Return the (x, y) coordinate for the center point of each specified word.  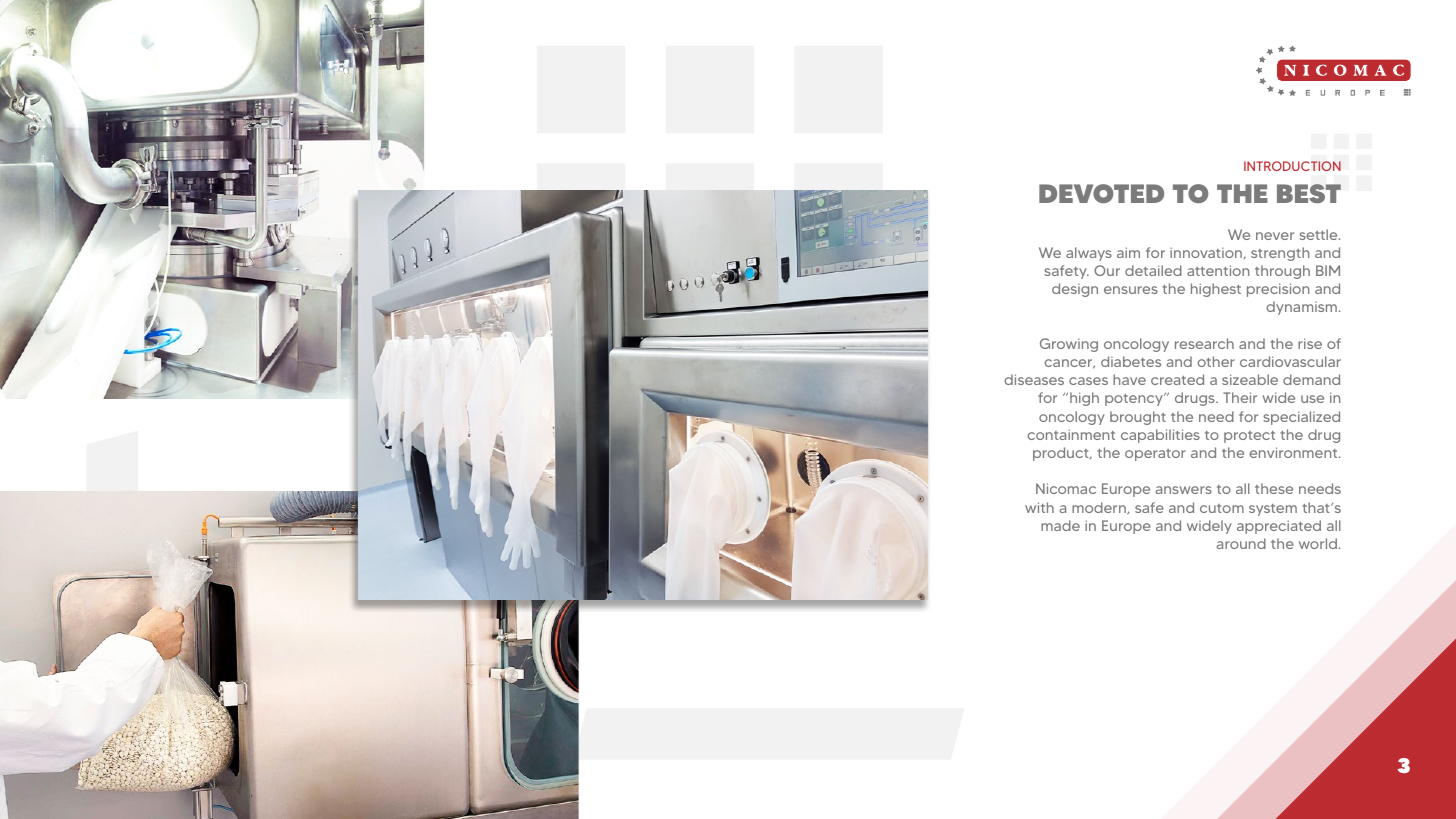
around (1241, 543)
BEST (1309, 193)
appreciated (1279, 527)
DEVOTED (1101, 193)
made (1060, 525)
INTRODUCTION (1292, 166)
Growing (1069, 345)
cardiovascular (1290, 361)
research (1204, 343)
